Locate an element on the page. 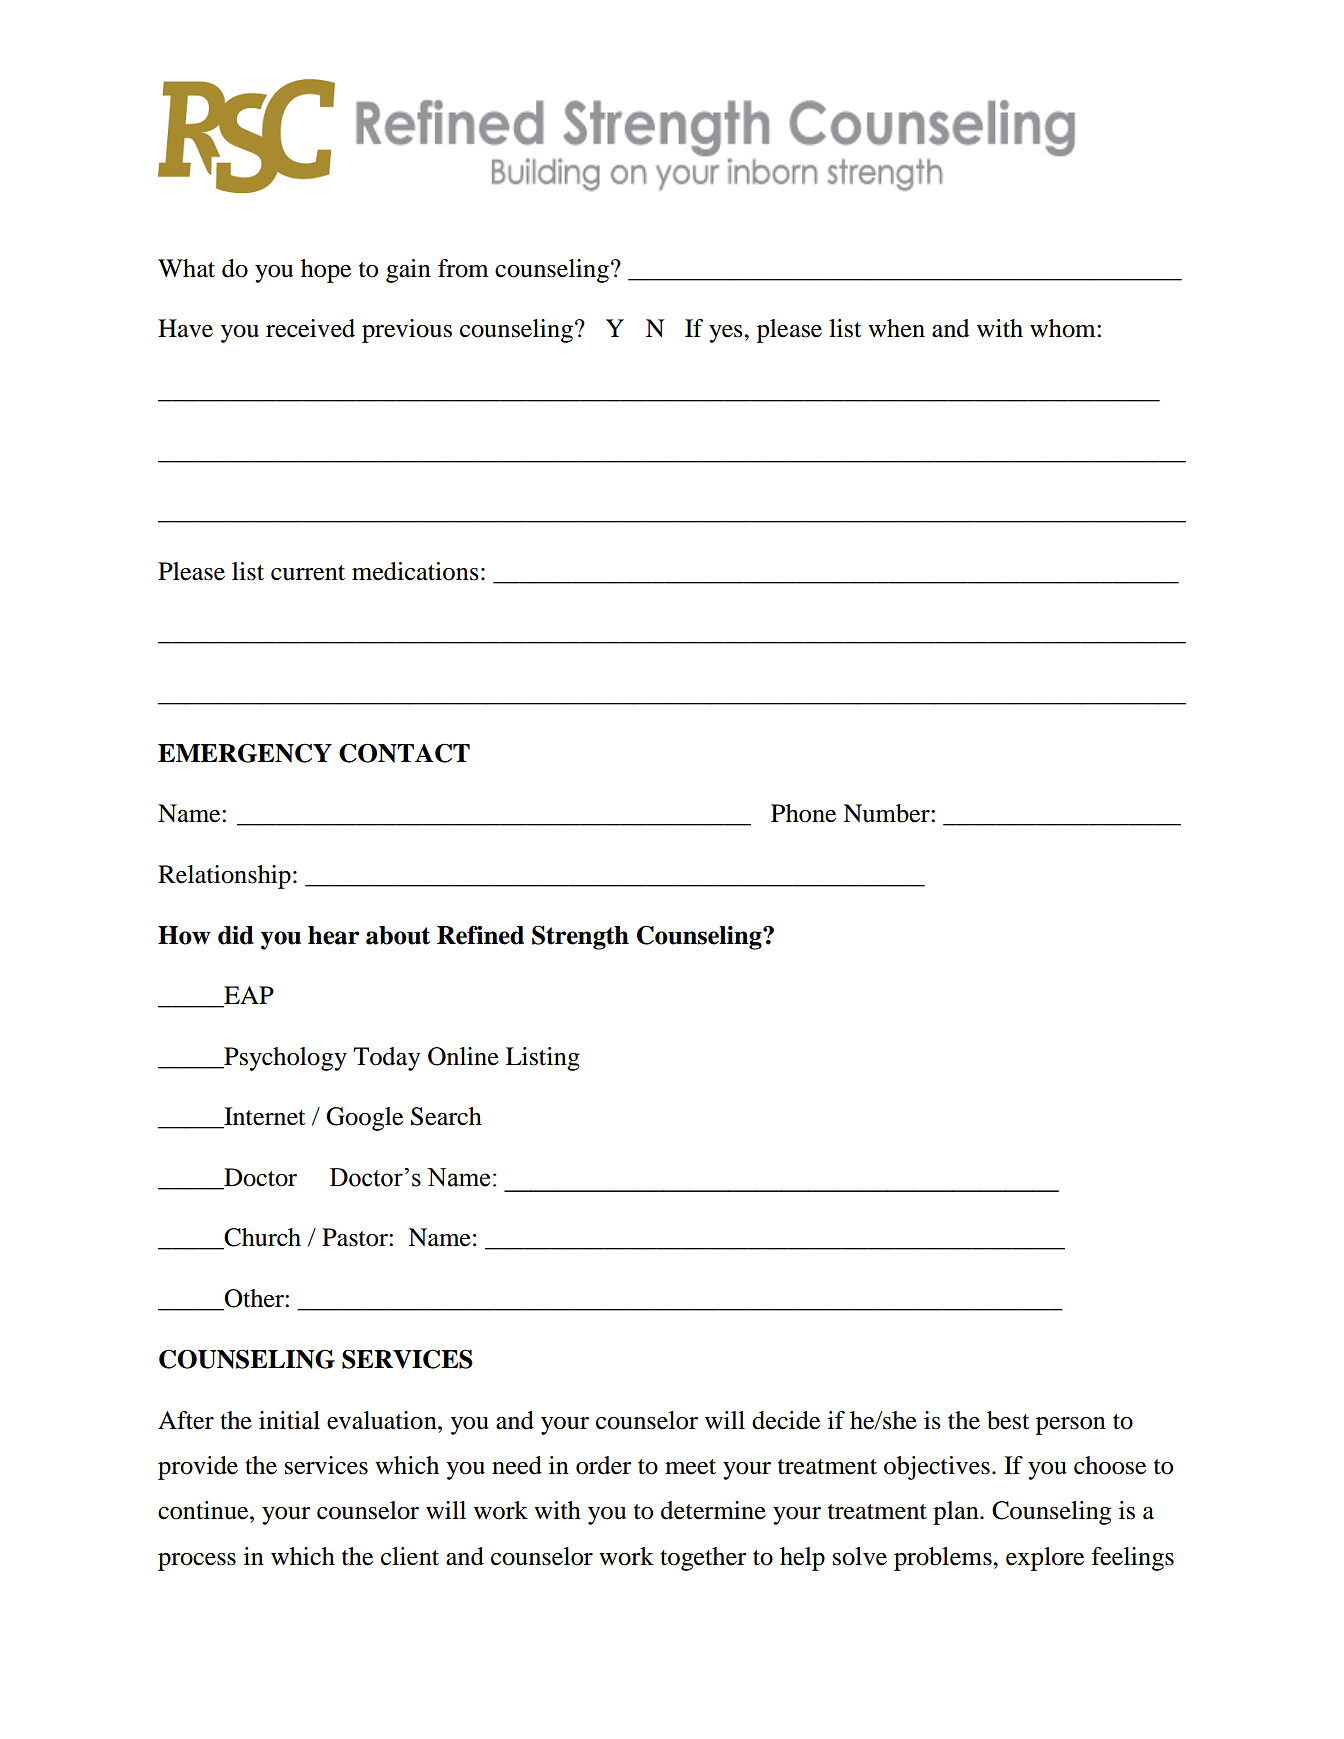 This document has height=1739, width=1344. Number is located at coordinates (887, 813).
